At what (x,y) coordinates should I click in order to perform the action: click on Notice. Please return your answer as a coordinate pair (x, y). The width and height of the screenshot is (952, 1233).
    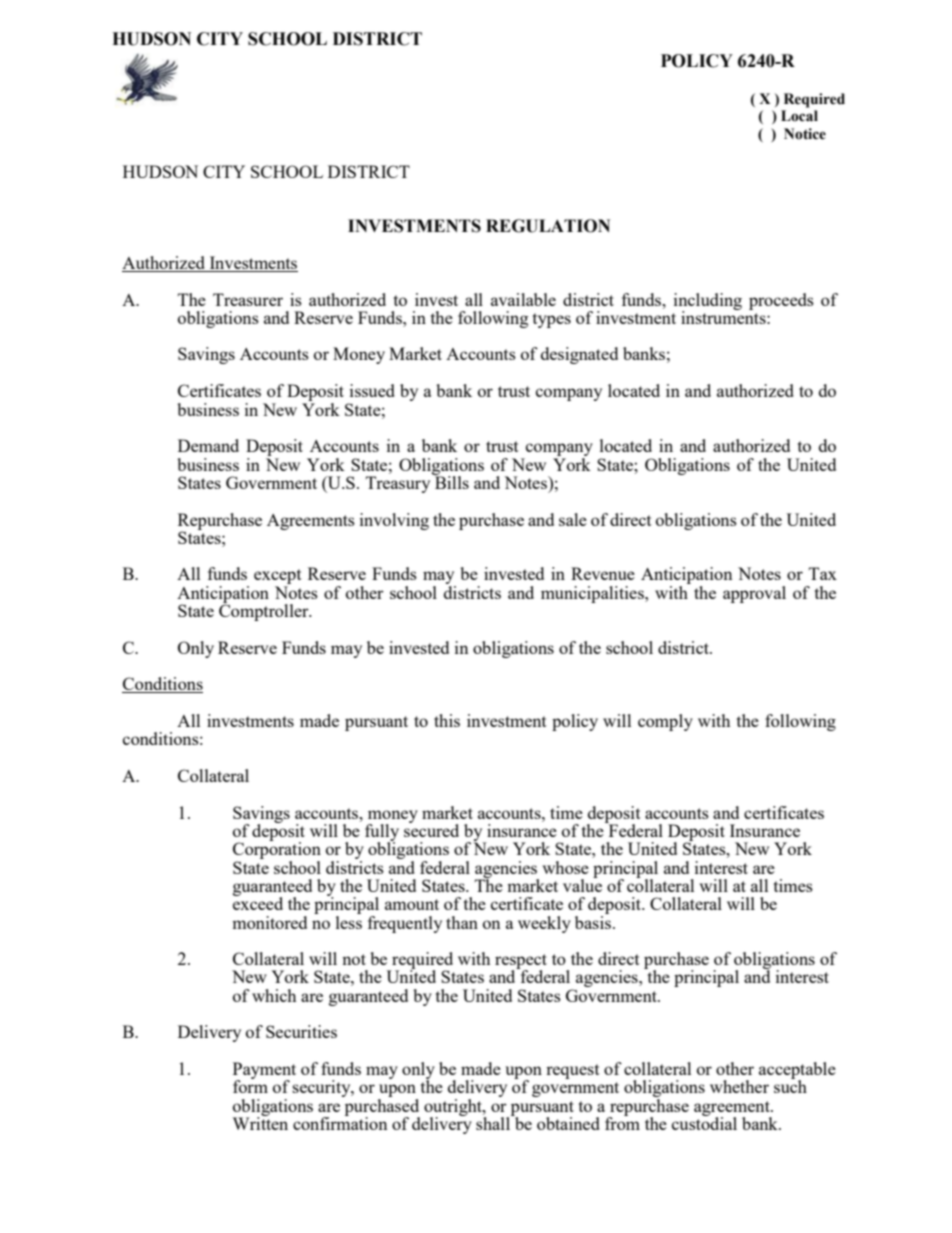
    Looking at the image, I should click on (805, 134).
